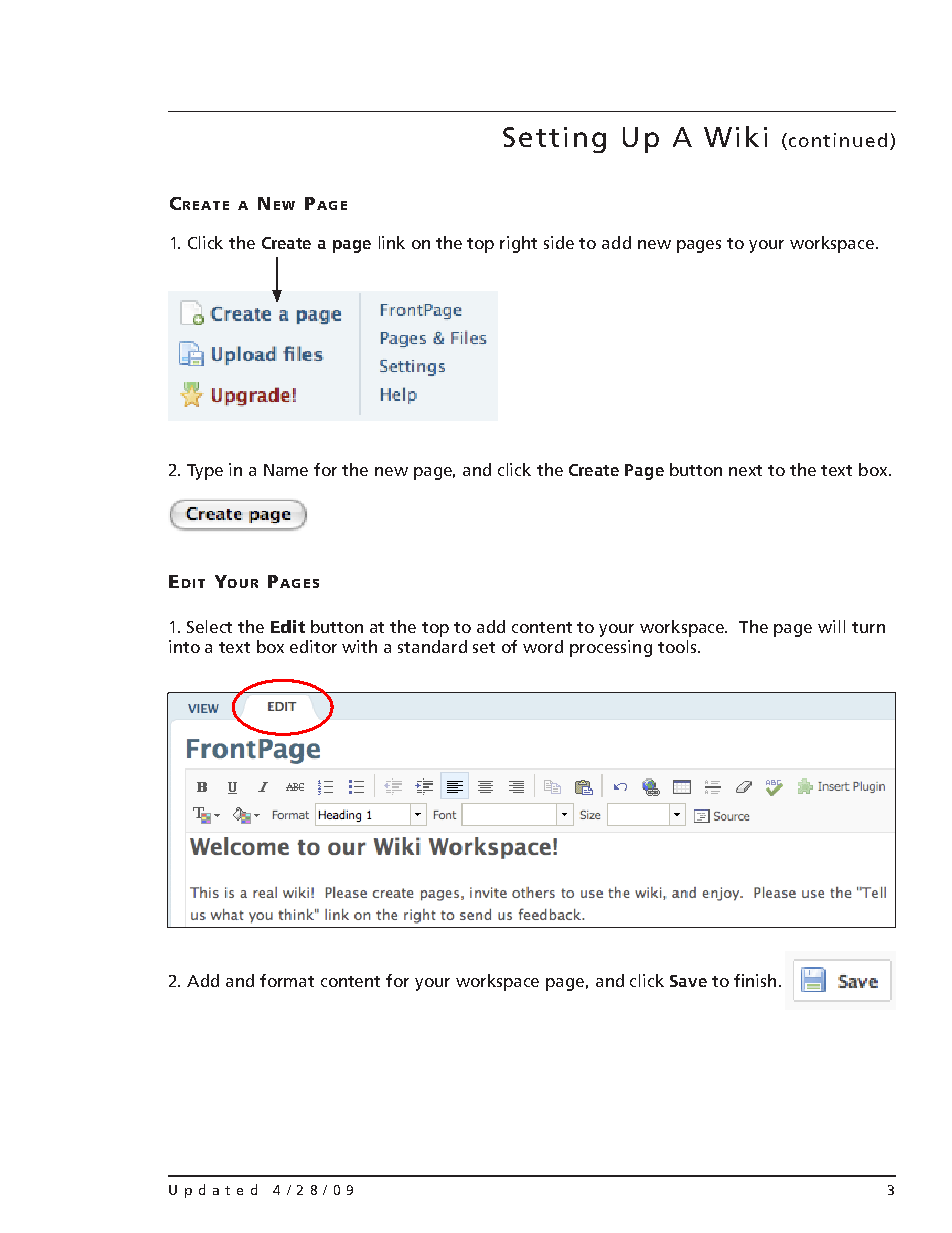 This page has width=952, height=1233. Describe the element at coordinates (688, 981) in the page. I see `Save` at that location.
